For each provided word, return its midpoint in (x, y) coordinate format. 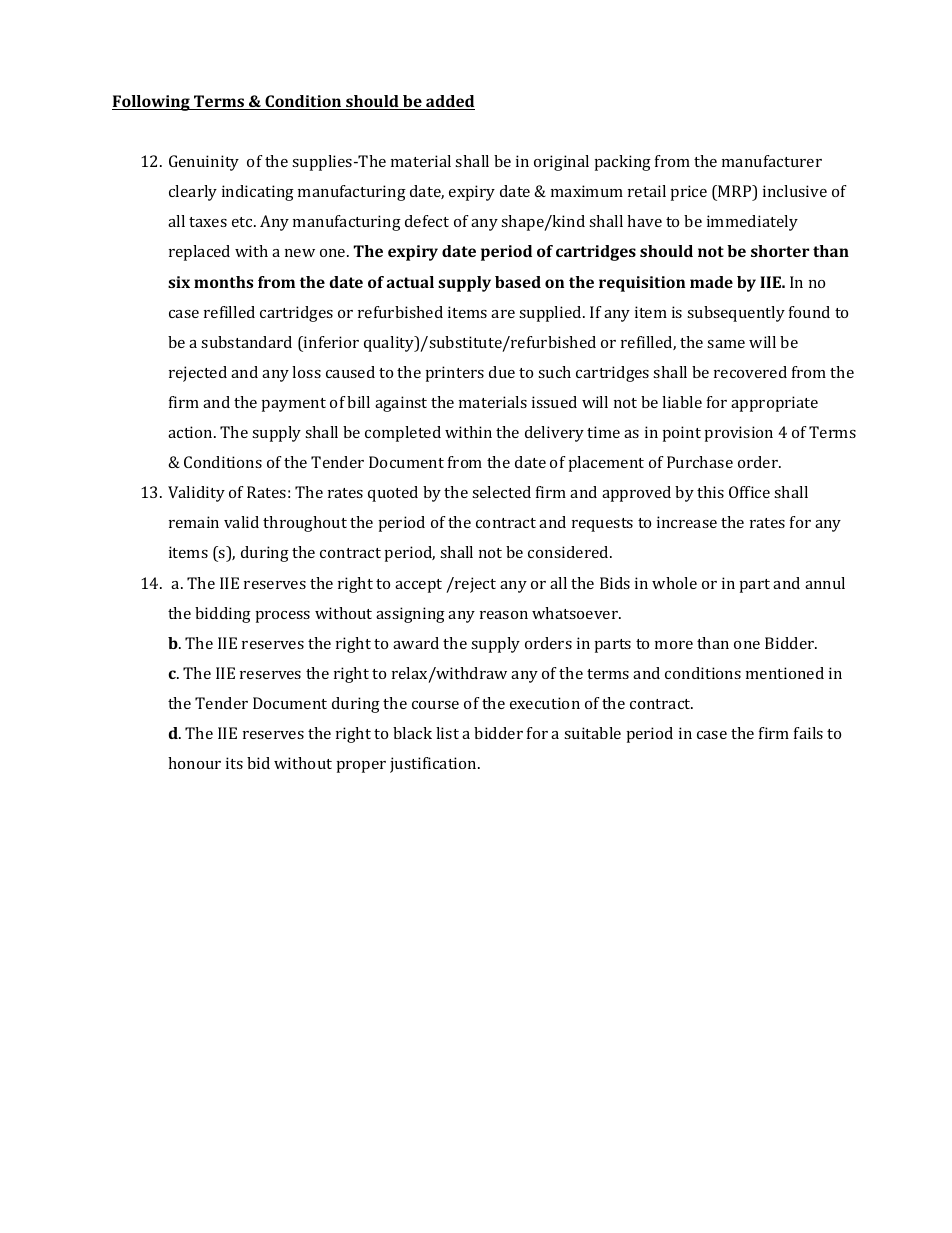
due (502, 372)
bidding (223, 615)
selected (501, 492)
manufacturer (772, 161)
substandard (246, 342)
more (674, 645)
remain (194, 522)
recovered (750, 372)
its (234, 763)
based (518, 282)
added (449, 102)
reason (504, 615)
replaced (199, 253)
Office (749, 492)
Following (152, 103)
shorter (780, 251)
